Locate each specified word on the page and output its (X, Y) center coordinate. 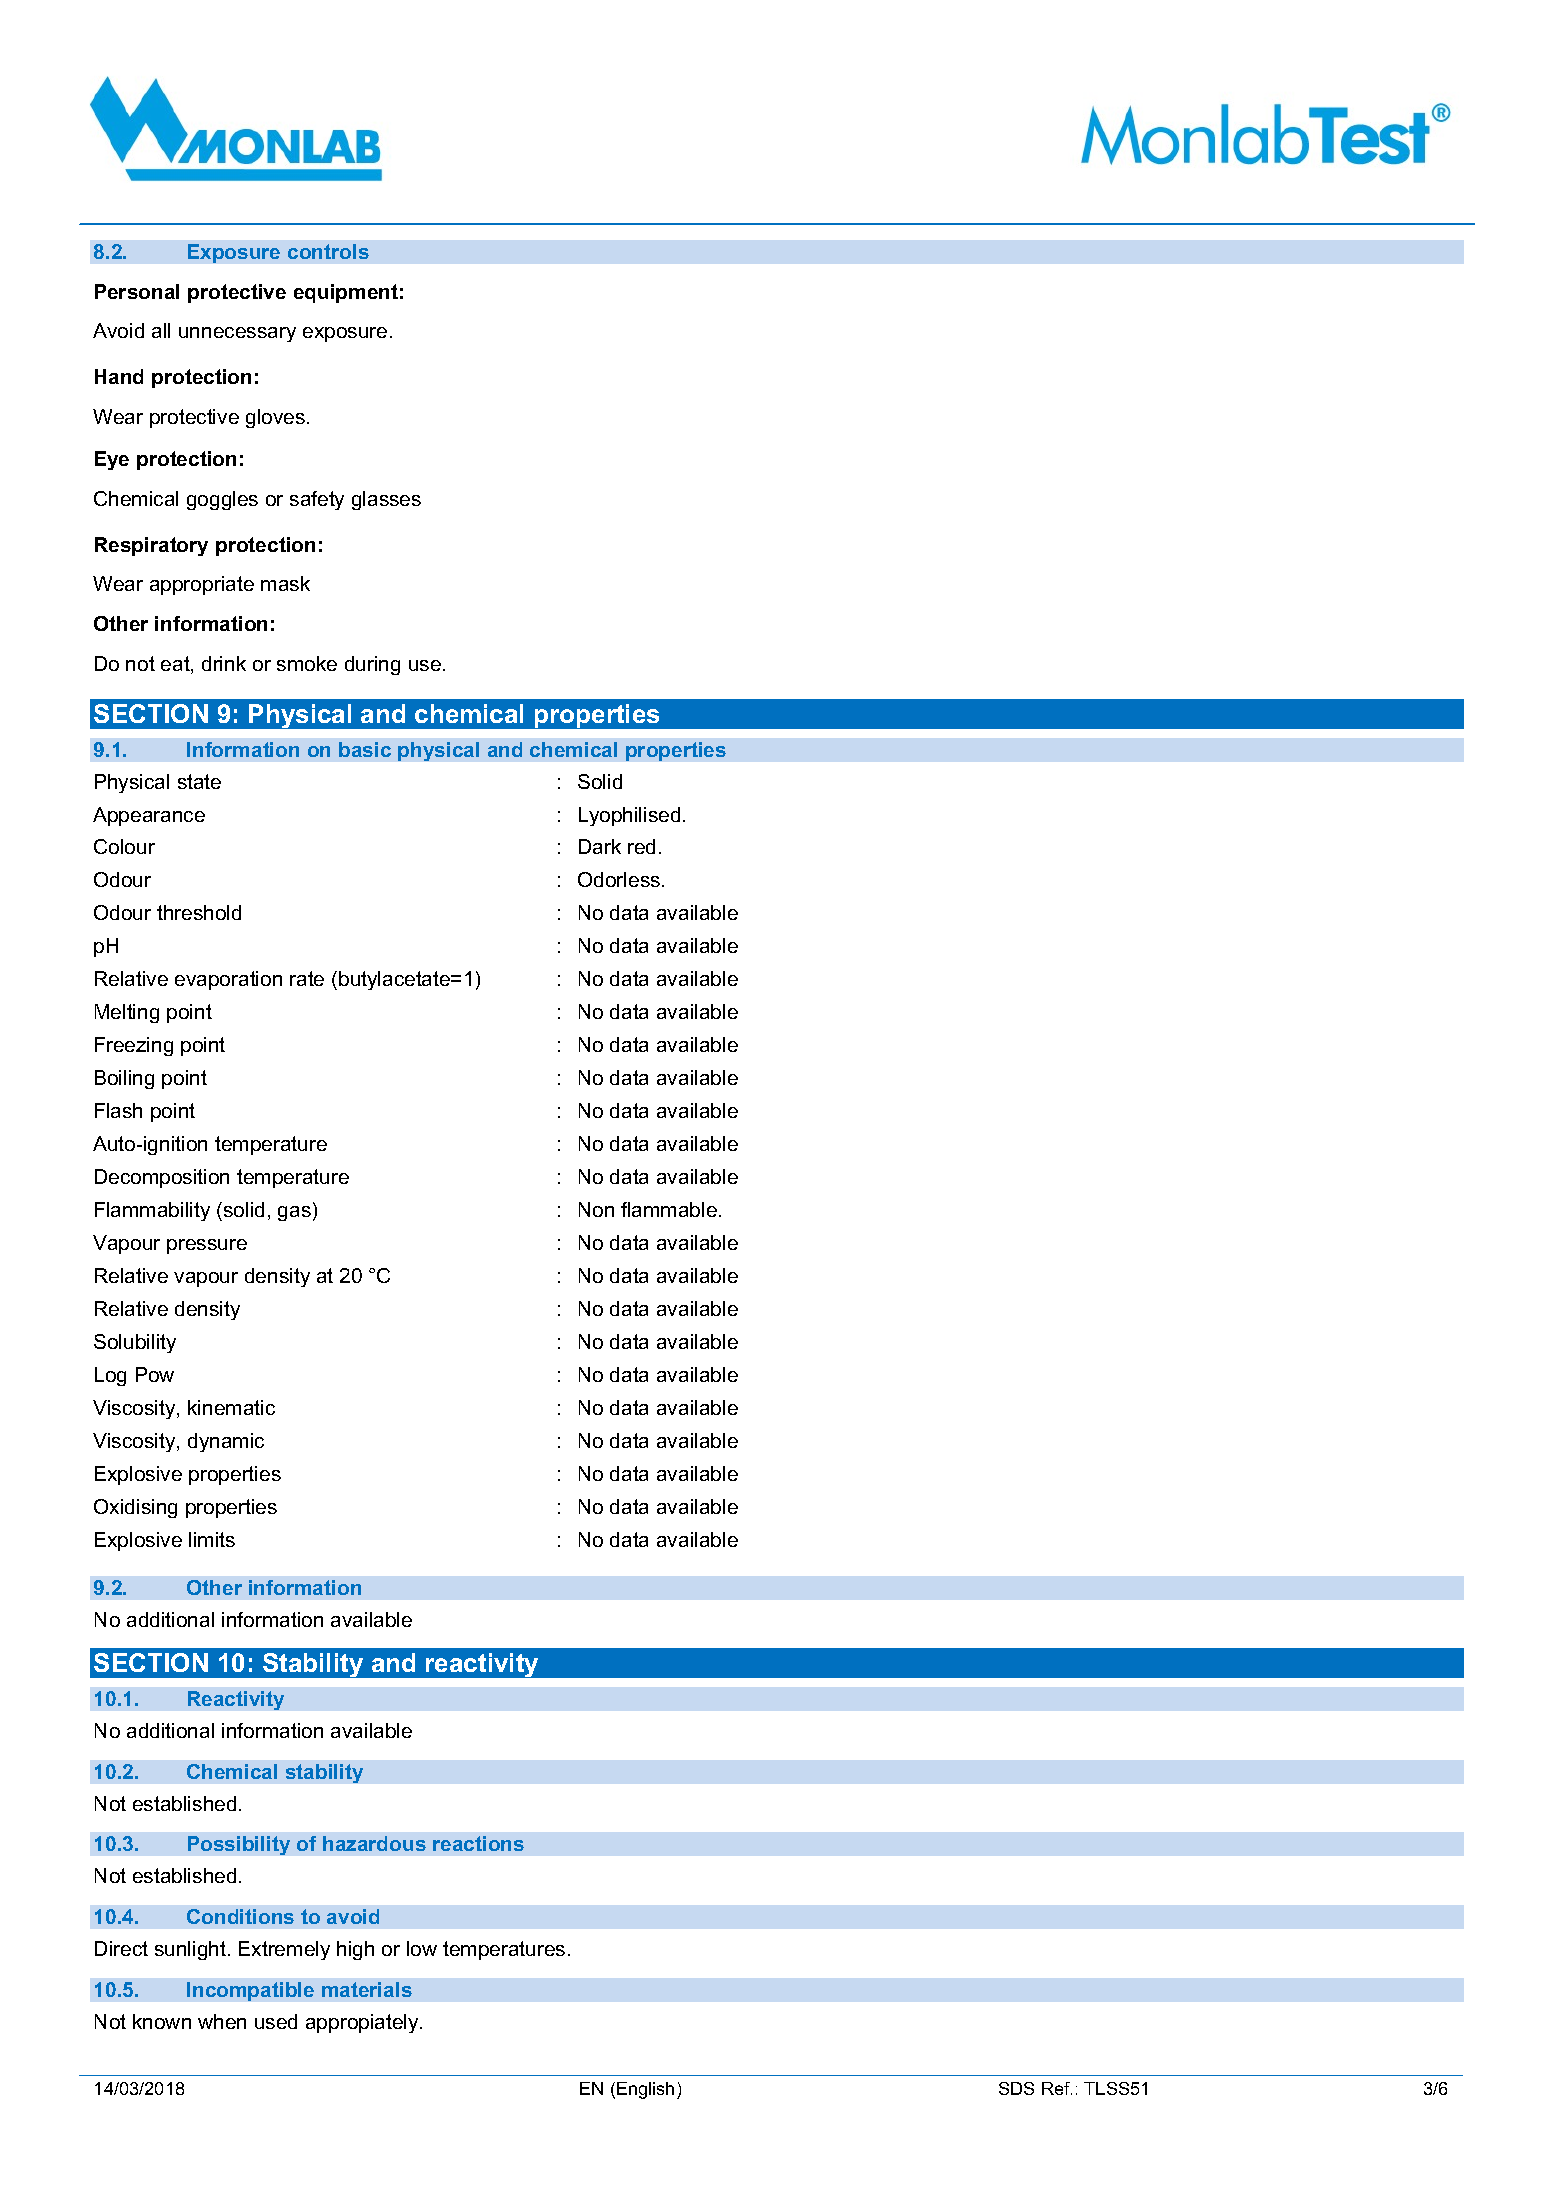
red (641, 846)
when (222, 2021)
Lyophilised (629, 816)
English (645, 2090)
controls (328, 251)
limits (212, 1539)
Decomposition (162, 1178)
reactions (478, 1843)
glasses (386, 500)
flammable (669, 1209)
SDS (1016, 2088)
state (199, 781)
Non (596, 1209)
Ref (1057, 2088)
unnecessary (237, 334)
